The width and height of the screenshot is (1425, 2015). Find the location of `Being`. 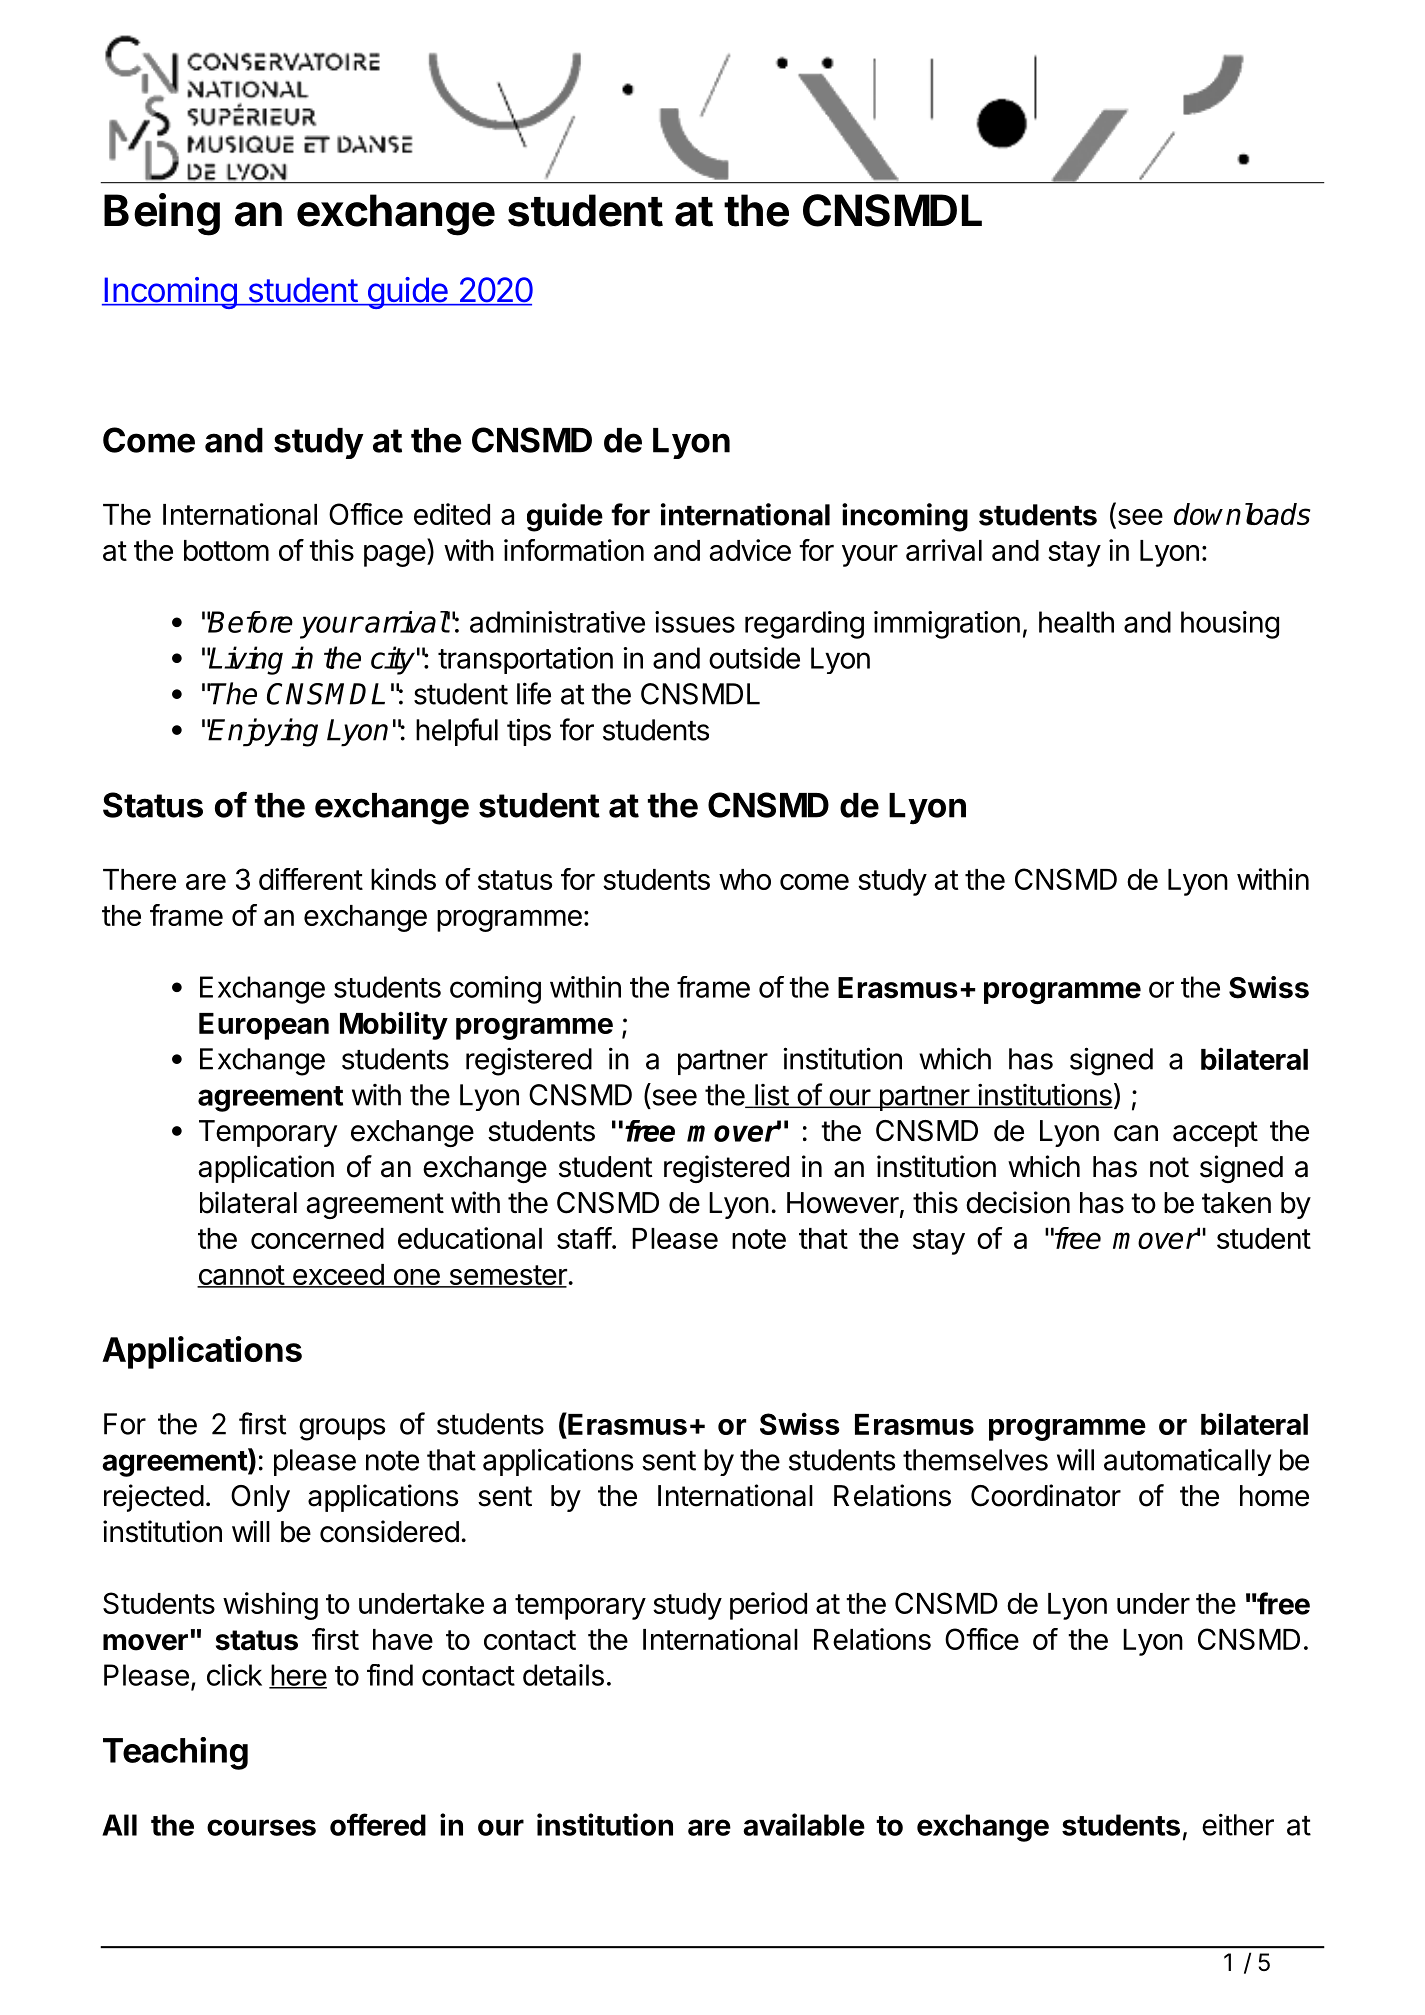

Being is located at coordinates (162, 214).
